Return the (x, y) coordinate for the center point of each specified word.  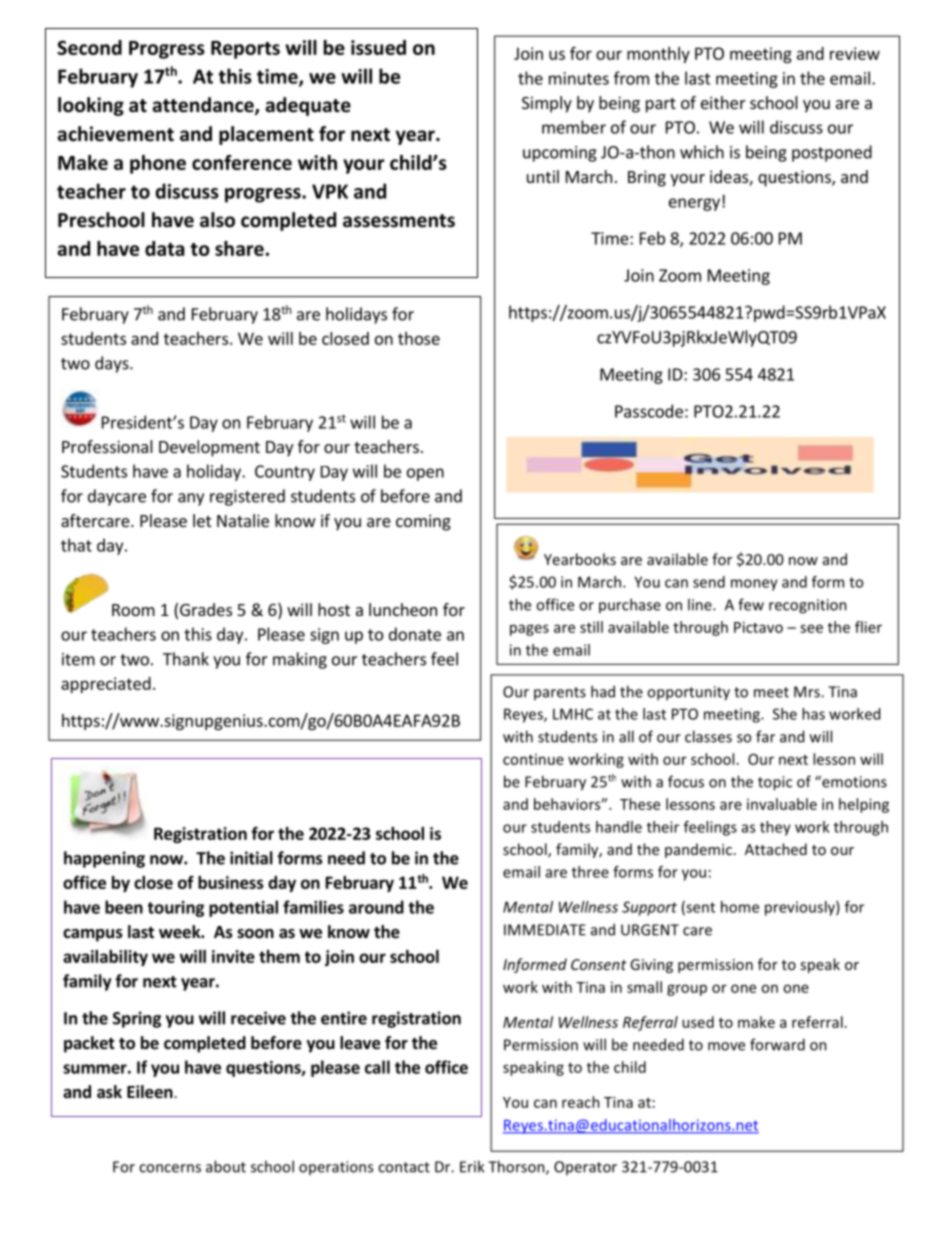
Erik (472, 1166)
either (723, 102)
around (376, 907)
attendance (204, 106)
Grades (206, 609)
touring (176, 909)
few (751, 604)
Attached (776, 849)
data (165, 248)
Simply (547, 104)
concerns (170, 1168)
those (419, 338)
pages (529, 630)
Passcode (649, 411)
